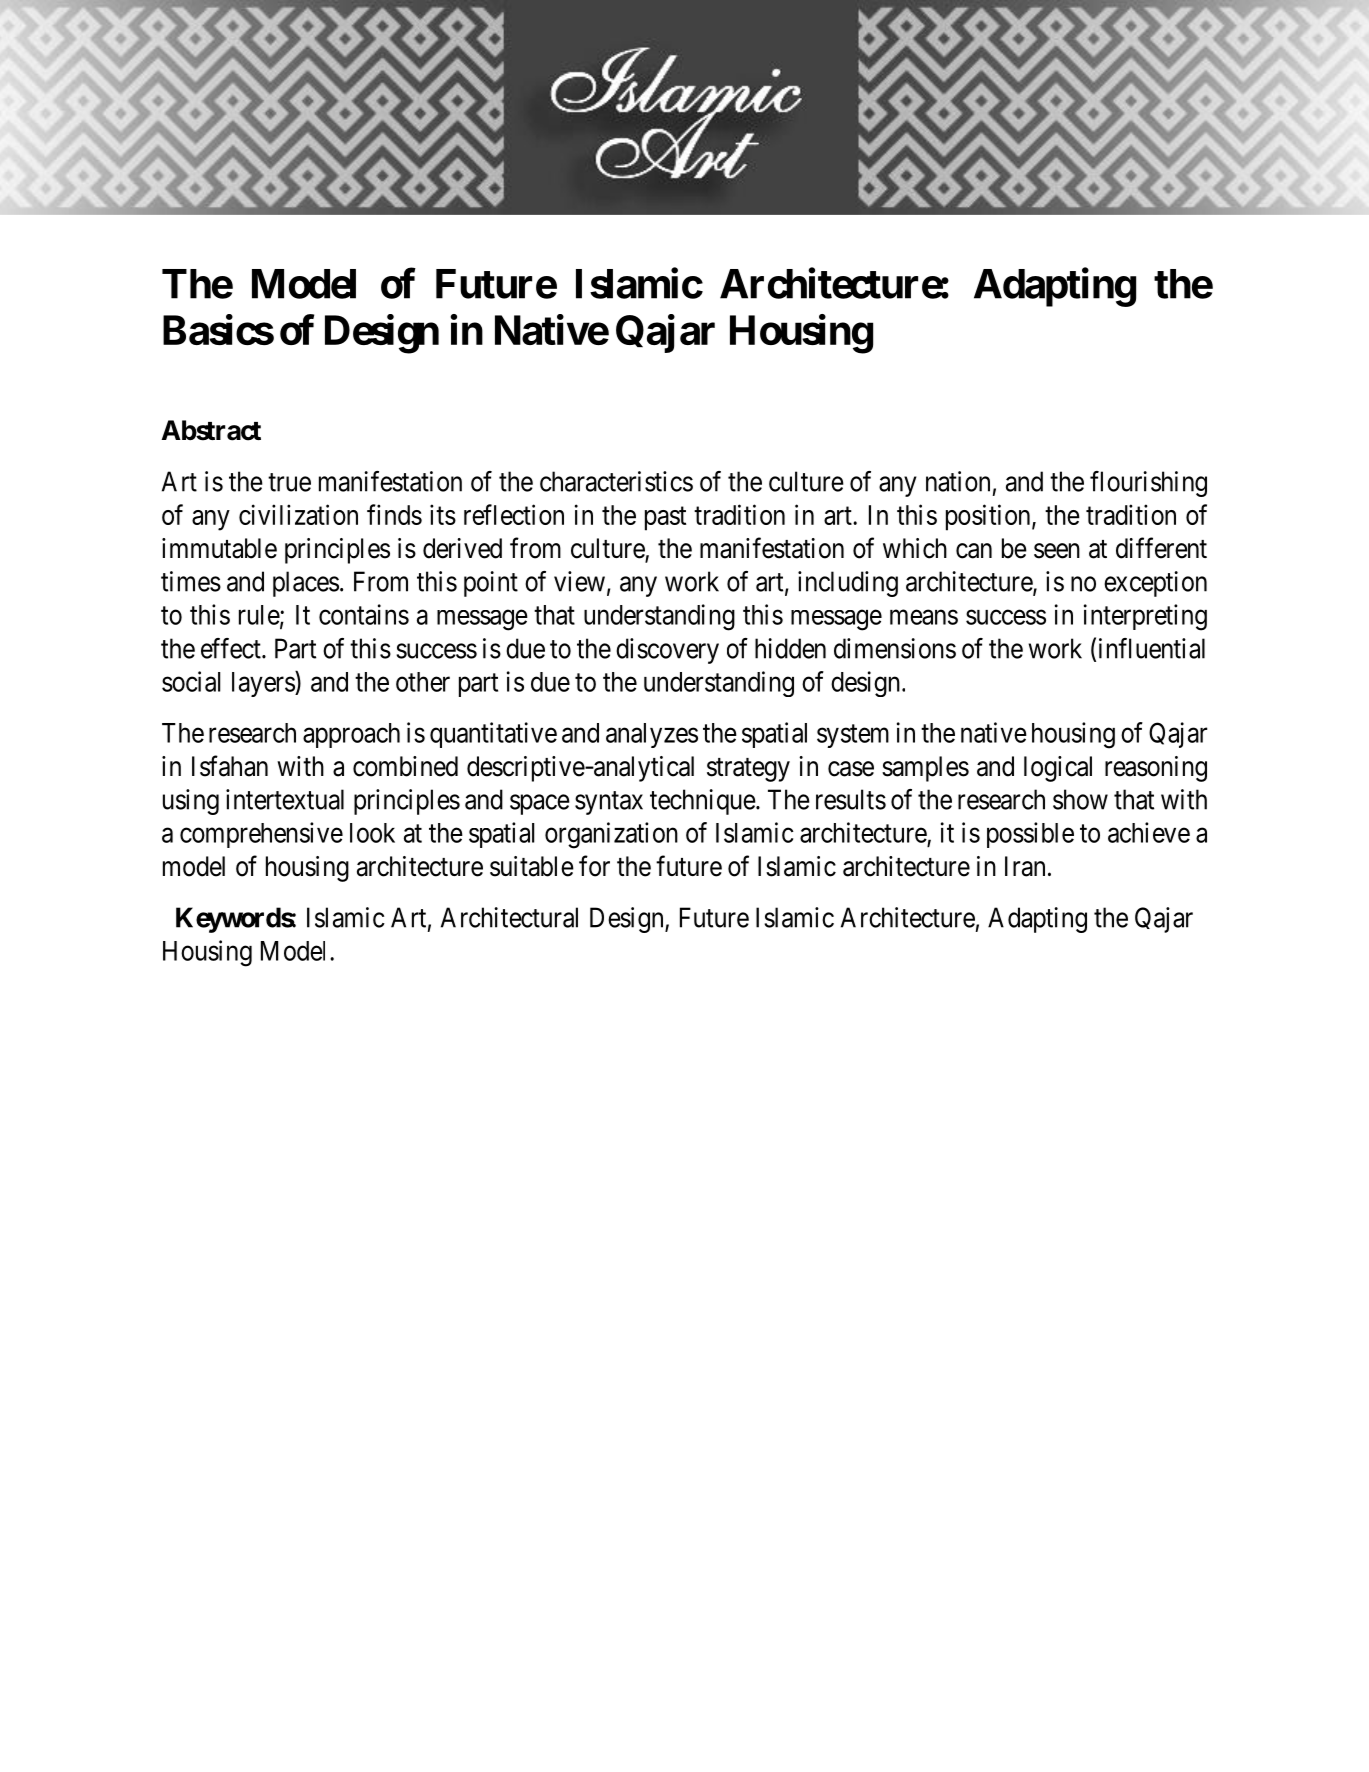 The width and height of the document is (1369, 1772). What do you see at coordinates (958, 481) in the document?
I see `nation` at bounding box center [958, 481].
